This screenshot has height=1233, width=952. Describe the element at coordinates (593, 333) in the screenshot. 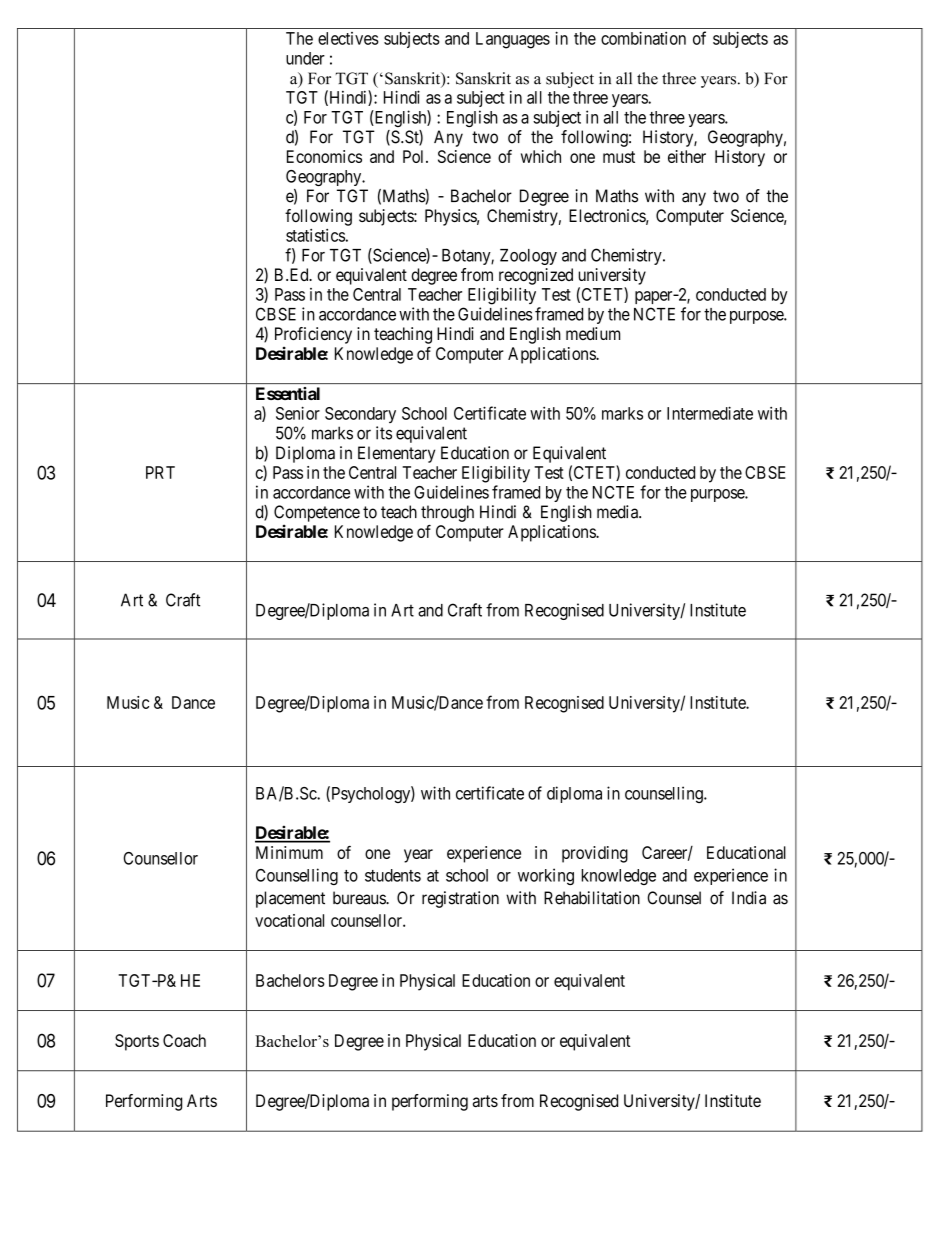

I see `medium` at that location.
